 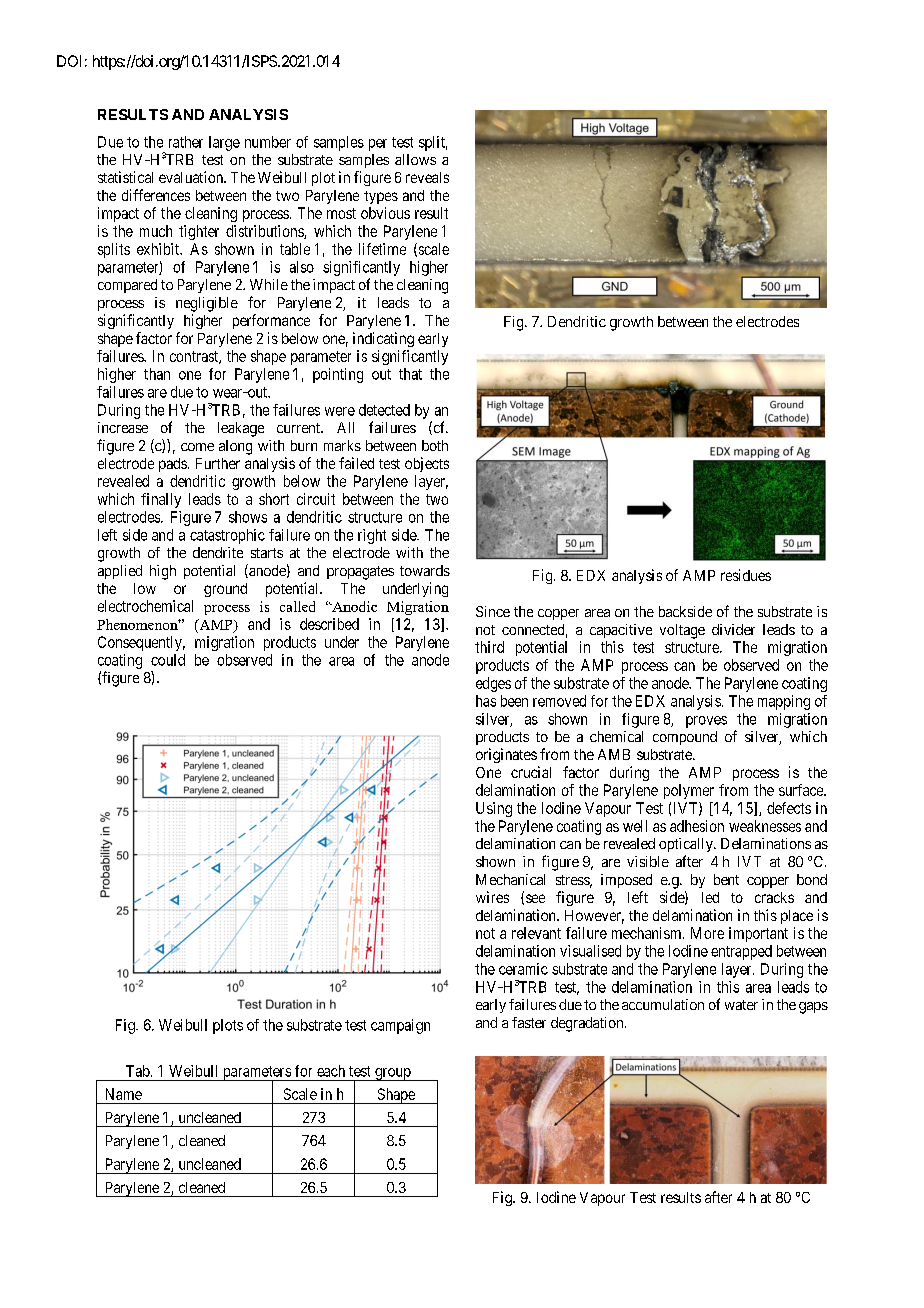 I want to click on group, so click(x=393, y=1074).
